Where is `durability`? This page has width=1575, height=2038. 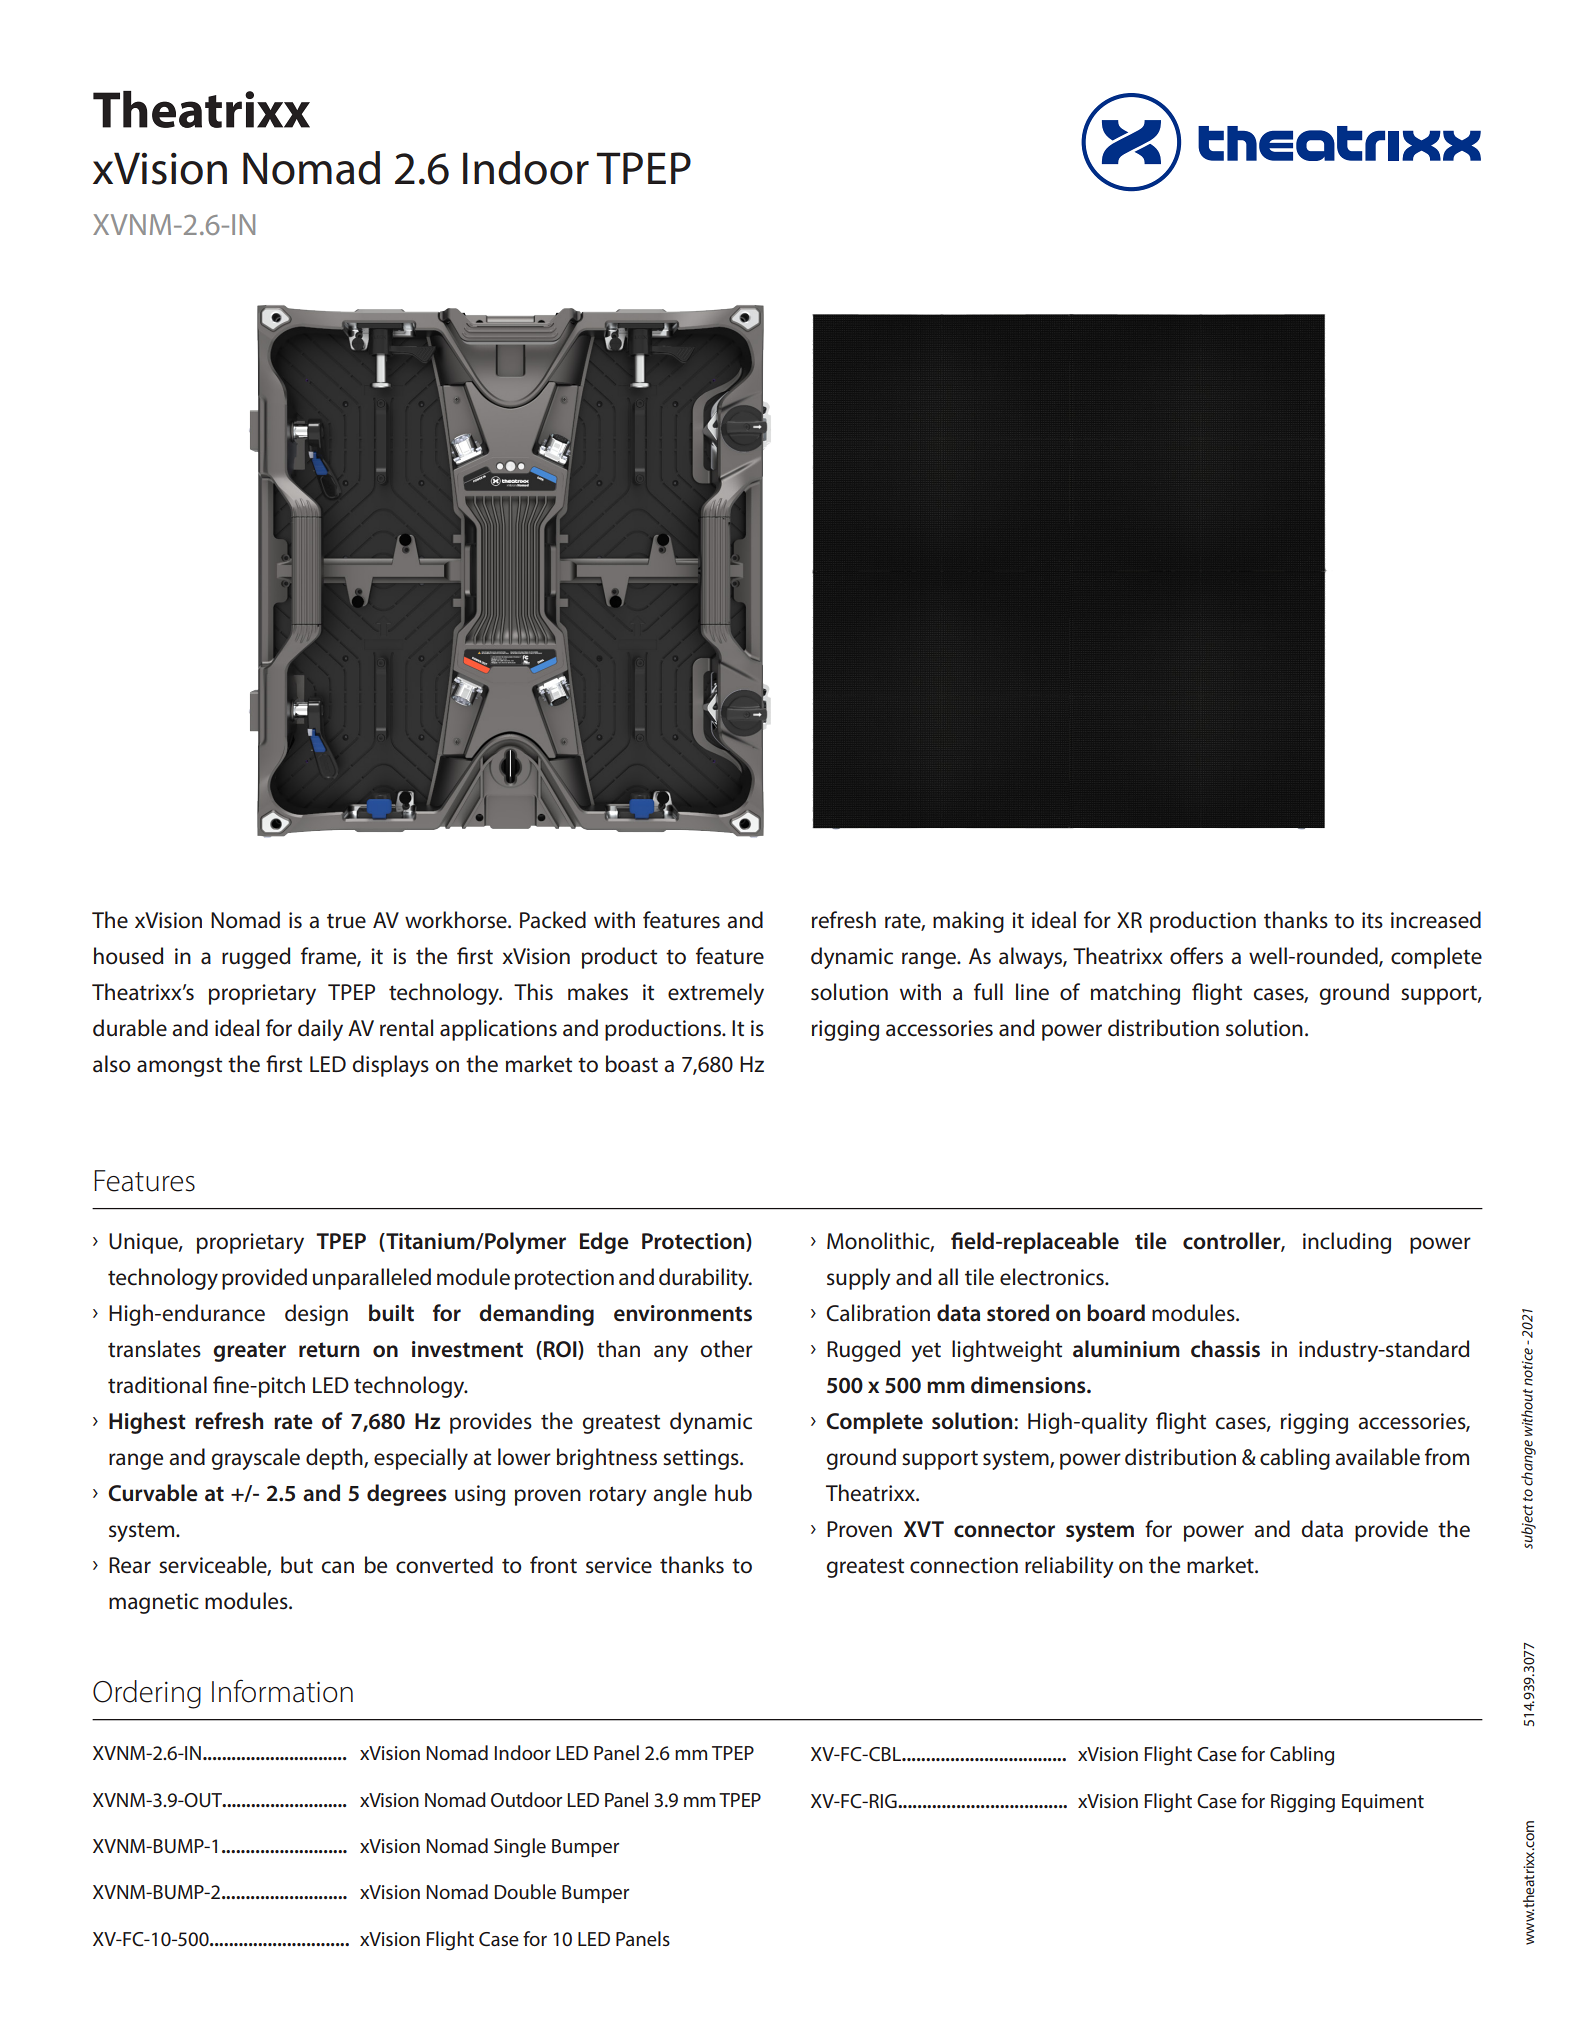 durability is located at coordinates (705, 1279).
